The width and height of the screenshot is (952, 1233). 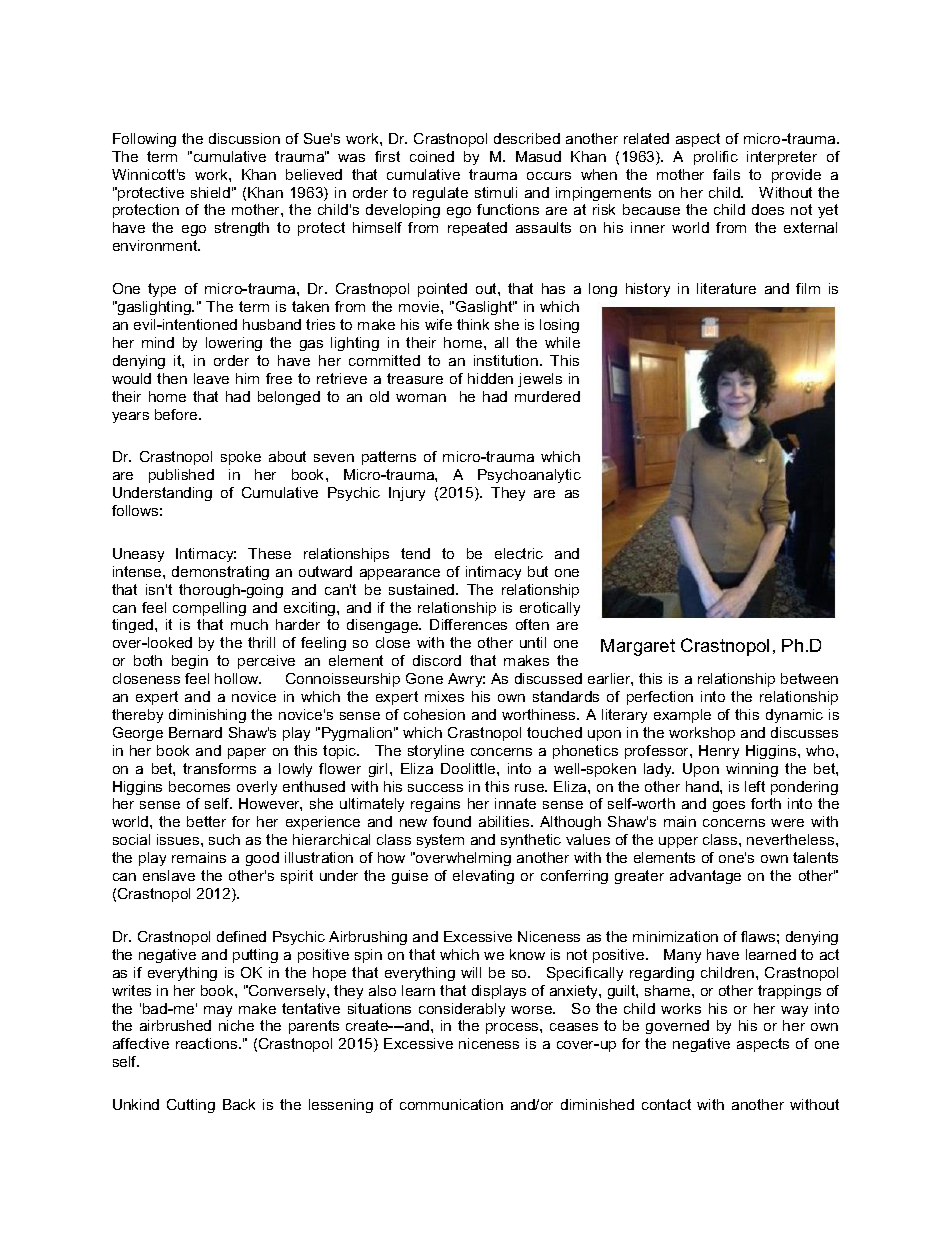 I want to click on shield, so click(x=210, y=192).
